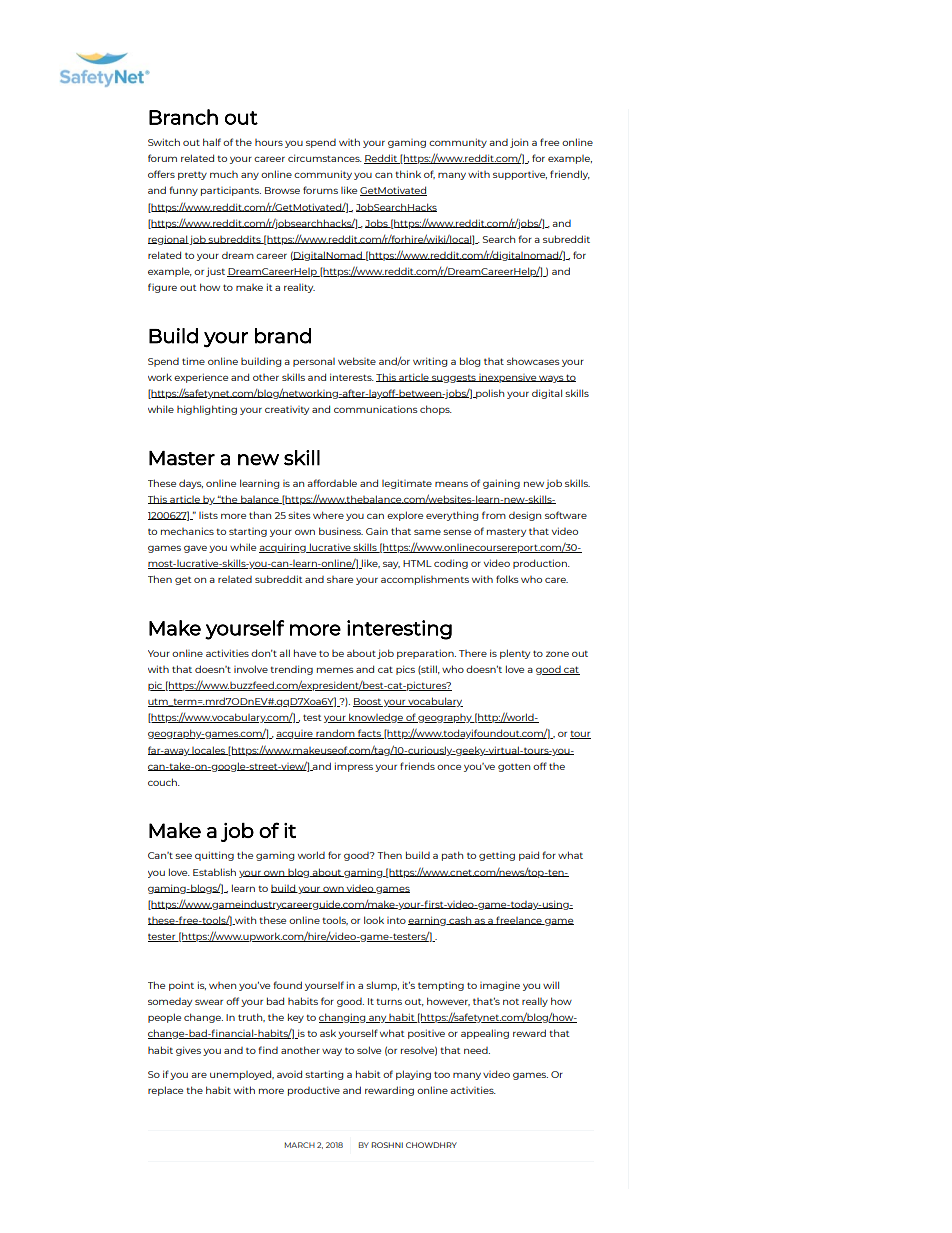 The height and width of the screenshot is (1233, 952). Describe the element at coordinates (514, 768) in the screenshot. I see `gotten` at that location.
